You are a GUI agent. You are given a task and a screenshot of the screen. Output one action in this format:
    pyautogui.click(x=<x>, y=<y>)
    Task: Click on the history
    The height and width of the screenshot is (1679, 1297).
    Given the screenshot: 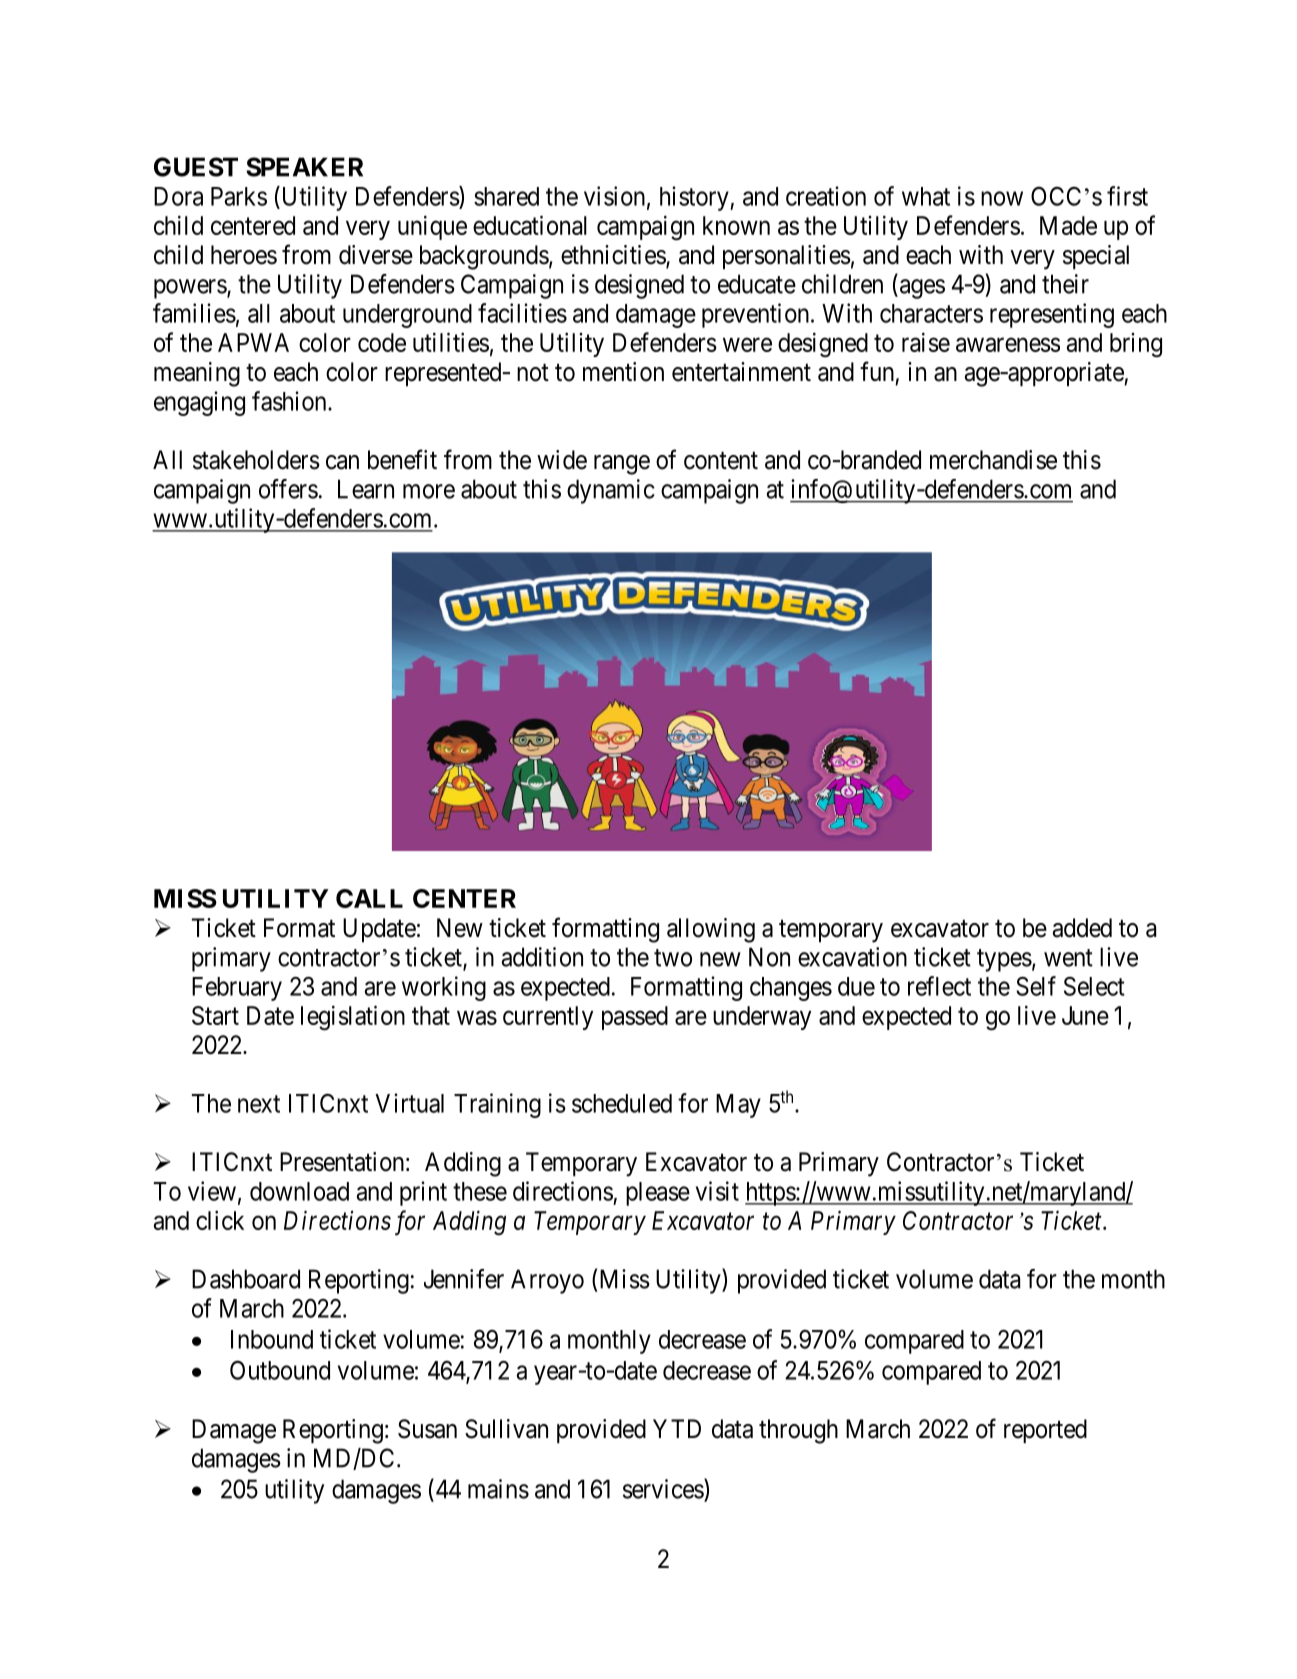 What is the action you would take?
    pyautogui.click(x=695, y=198)
